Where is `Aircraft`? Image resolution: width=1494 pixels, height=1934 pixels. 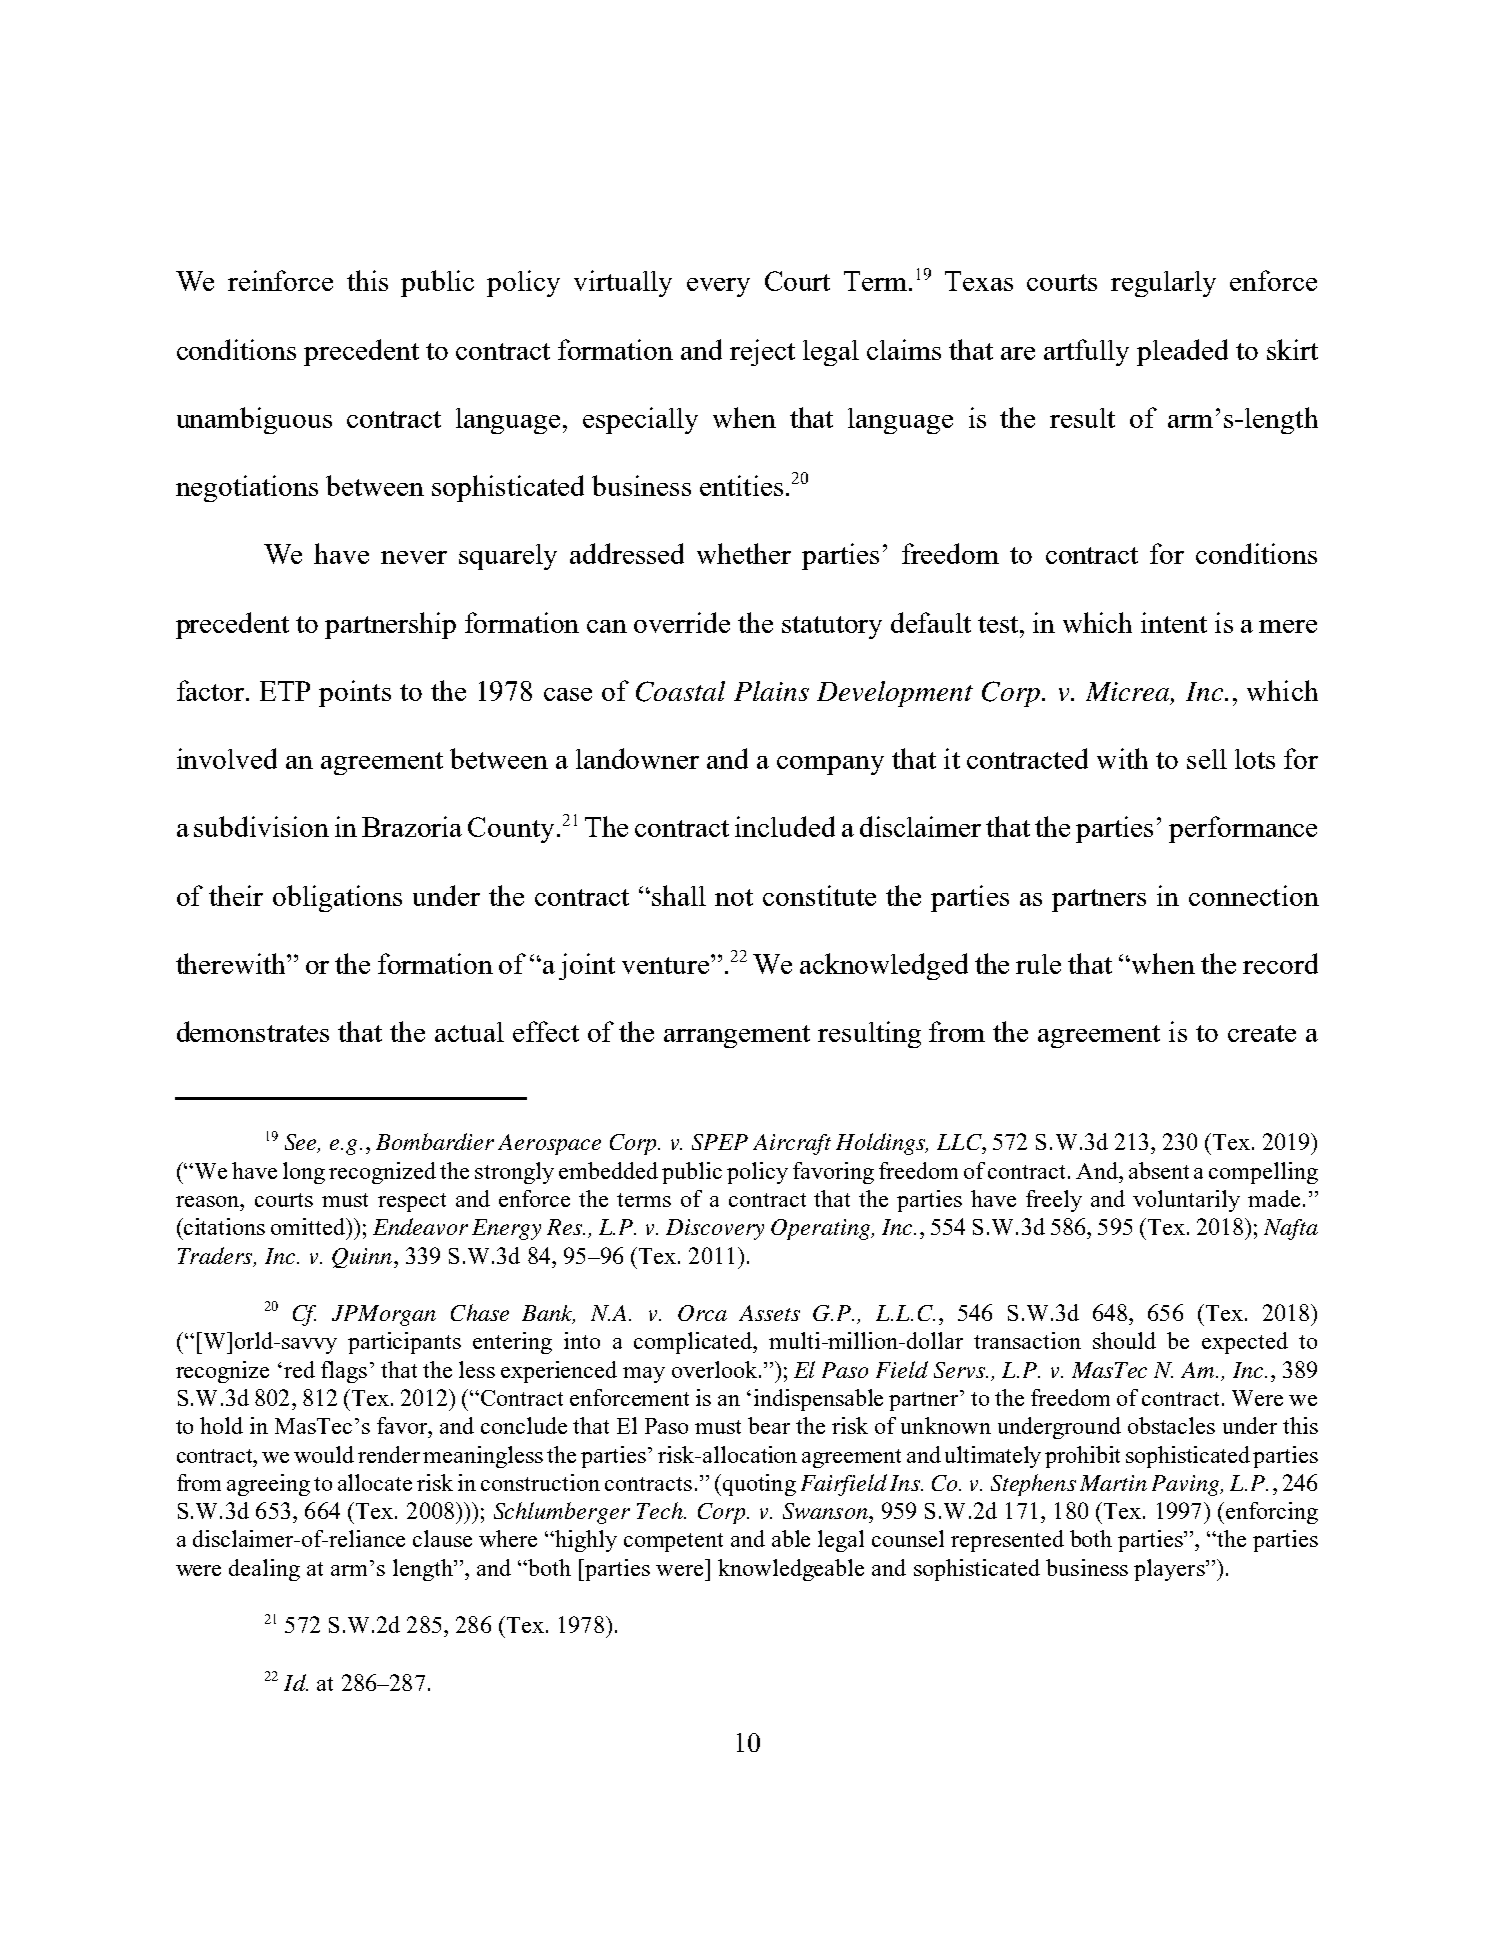 Aircraft is located at coordinates (792, 1144).
